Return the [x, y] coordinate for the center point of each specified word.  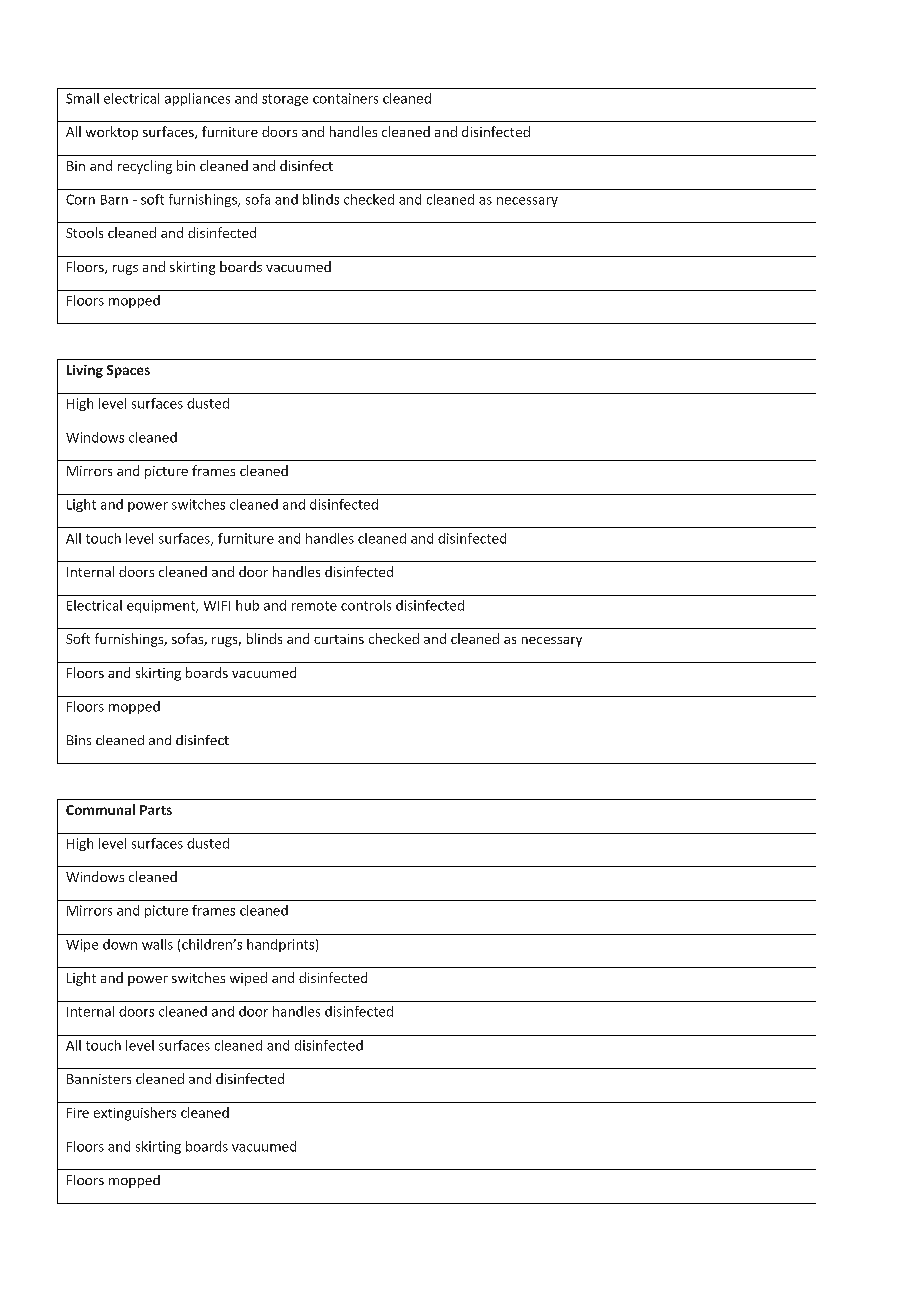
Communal [100, 809]
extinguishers [135, 1114]
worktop [112, 133]
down [120, 944]
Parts [156, 810]
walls [157, 944]
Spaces [128, 371]
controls [366, 605]
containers [345, 98]
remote [314, 606]
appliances [197, 99]
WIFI [217, 606]
